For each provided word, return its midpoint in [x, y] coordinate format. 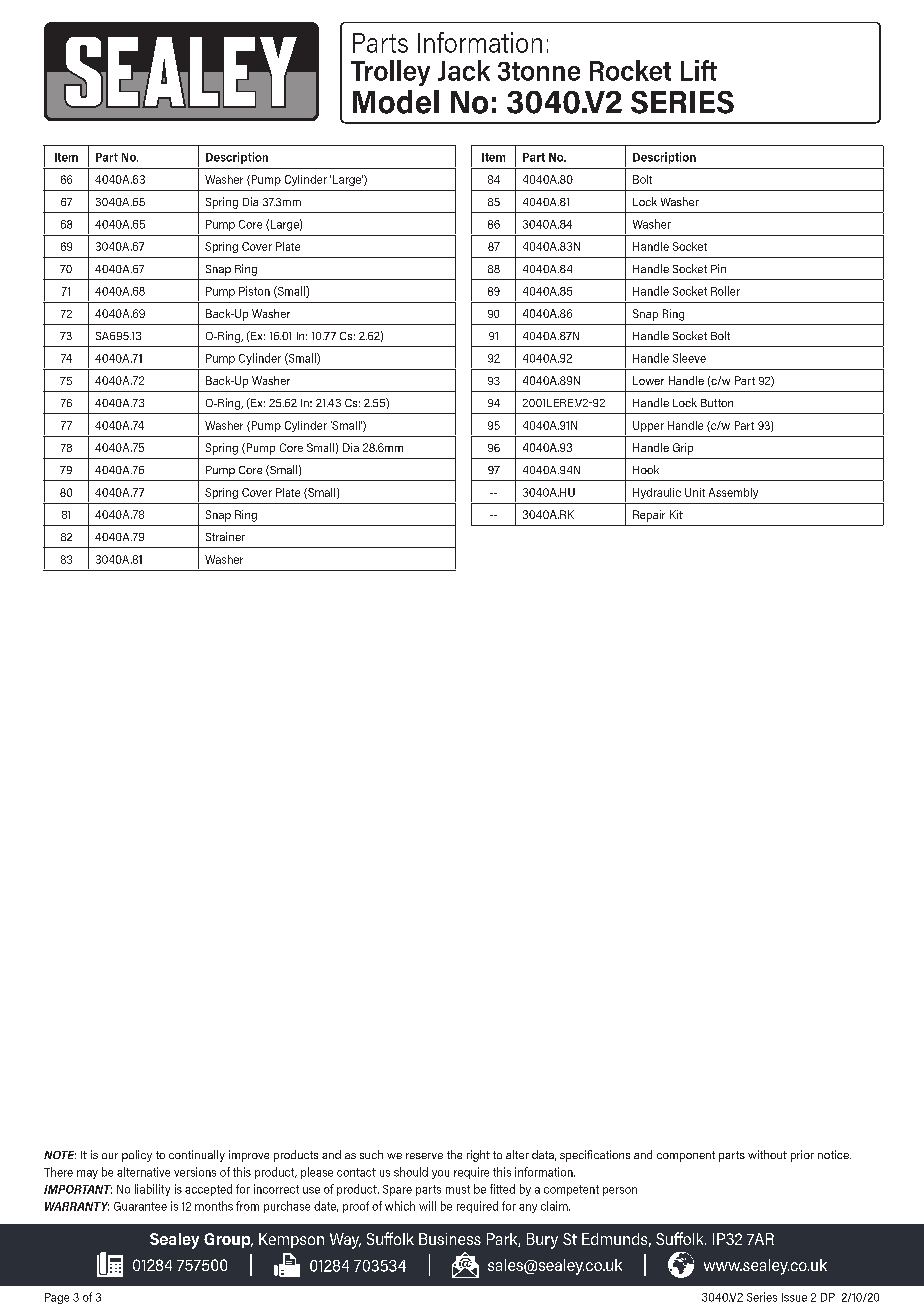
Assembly [733, 493]
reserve [424, 1156]
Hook [646, 469]
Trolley [390, 73]
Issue [794, 1297]
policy [137, 1156]
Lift [699, 70]
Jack [464, 70]
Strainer [225, 536]
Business [450, 1239]
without [767, 1154]
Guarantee [140, 1206]
